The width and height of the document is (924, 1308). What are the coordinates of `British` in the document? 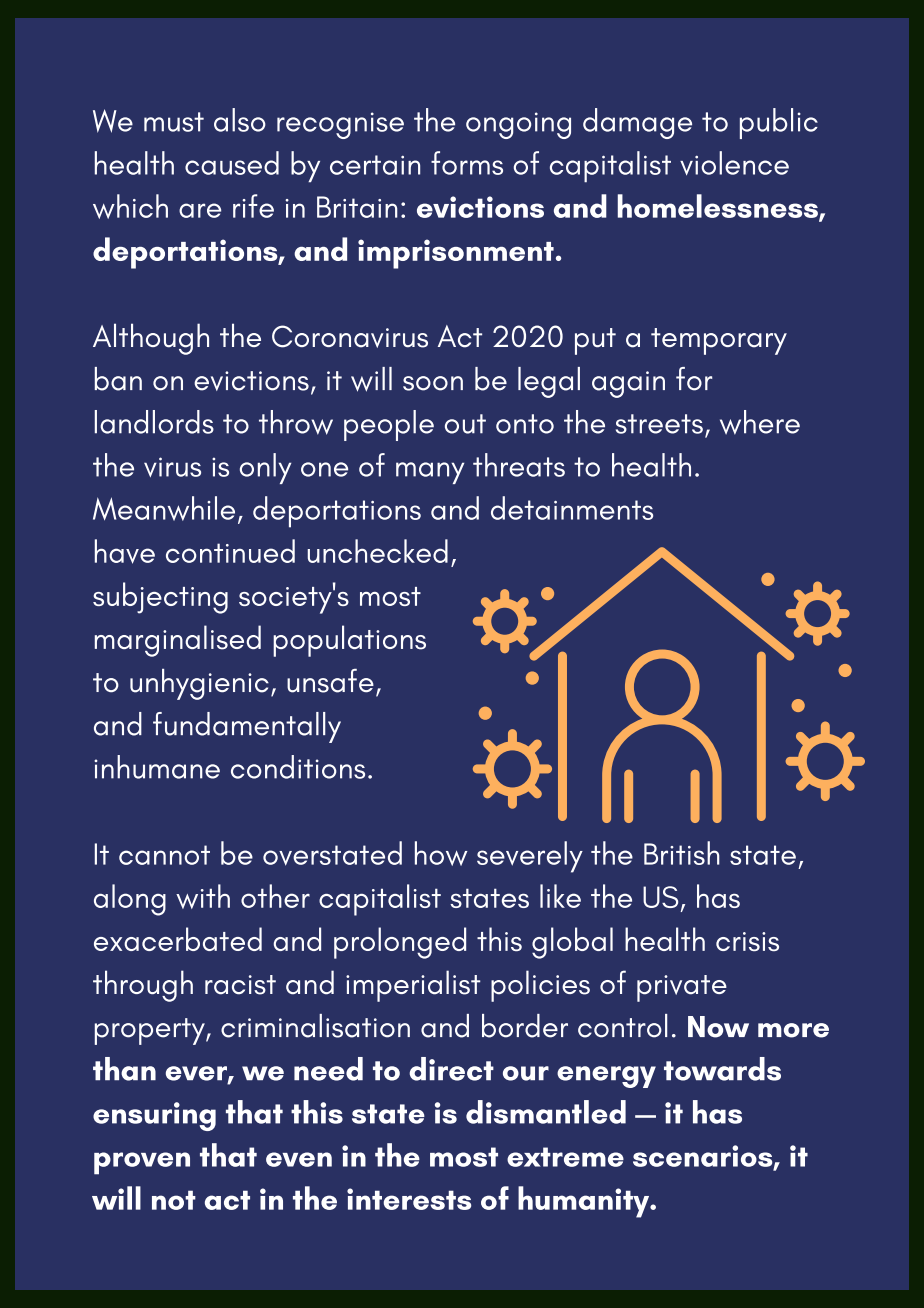 It's located at (682, 853).
